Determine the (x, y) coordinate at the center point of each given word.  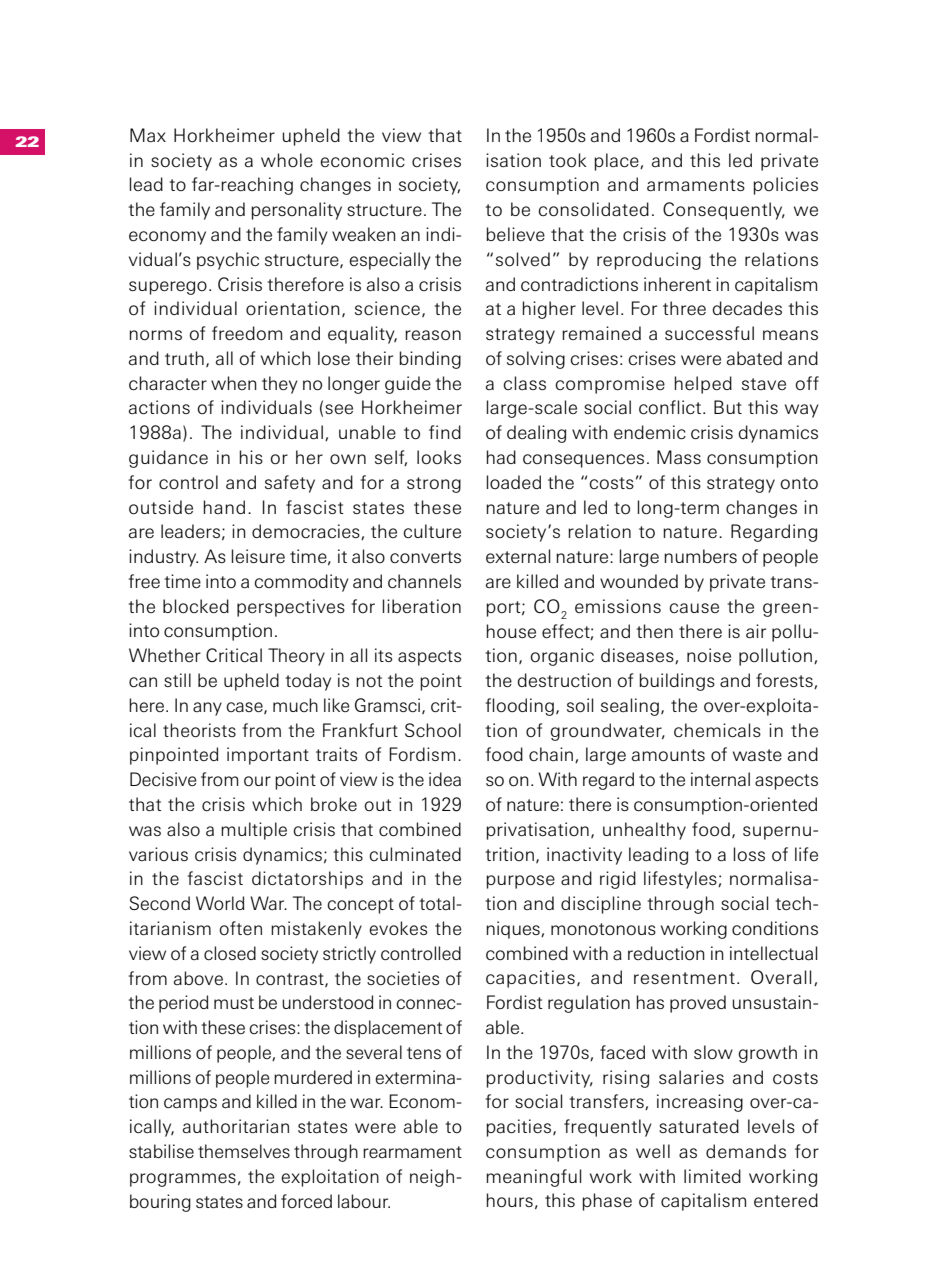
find (445, 432)
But (728, 407)
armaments (696, 185)
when (234, 383)
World (220, 903)
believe (515, 234)
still (177, 680)
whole (287, 160)
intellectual (773, 953)
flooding (520, 707)
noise (709, 655)
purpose (520, 882)
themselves (244, 1151)
